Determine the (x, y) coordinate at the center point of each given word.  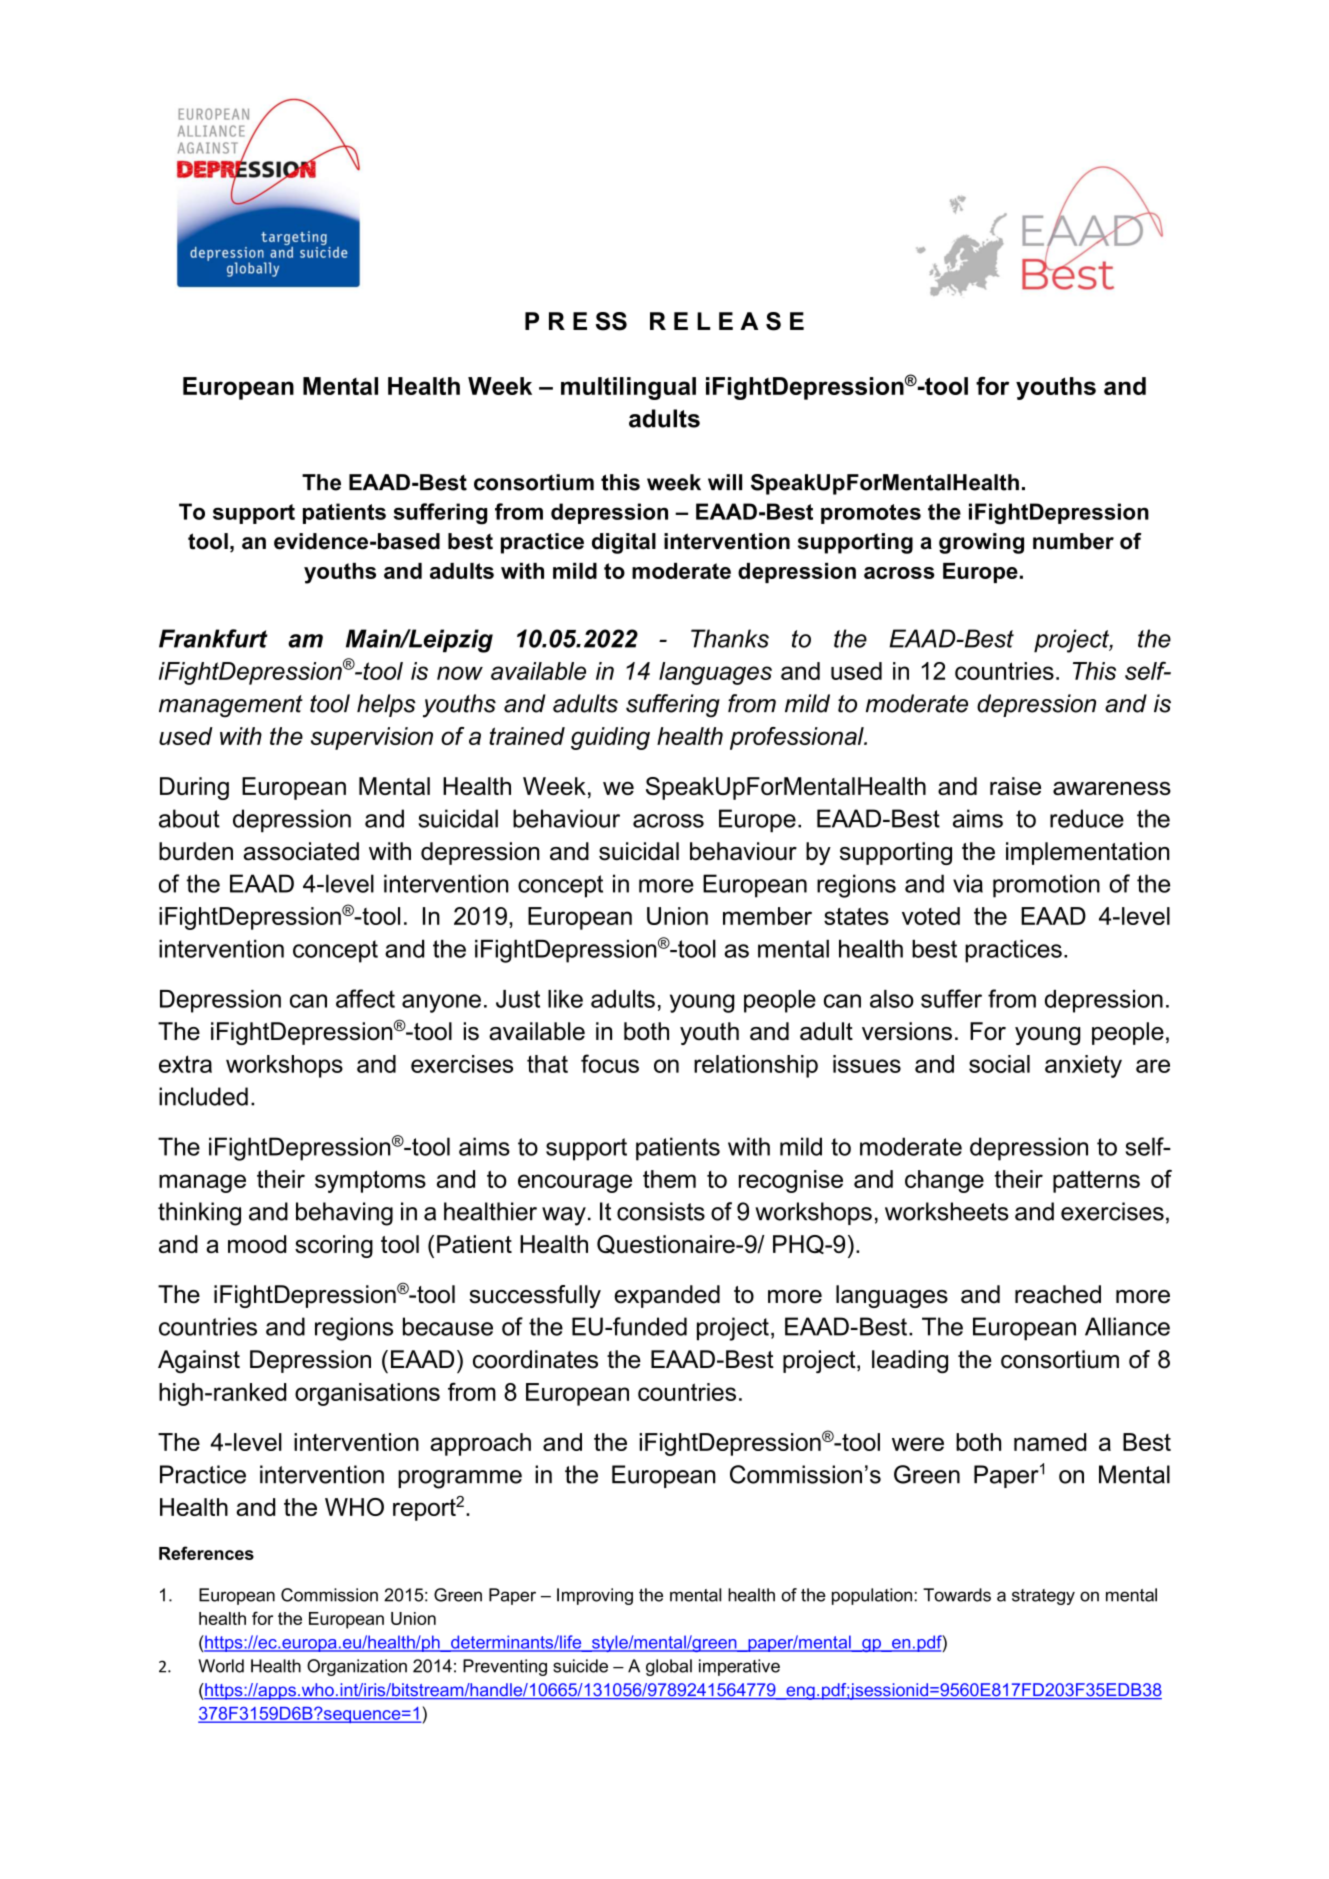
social (999, 1064)
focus (610, 1063)
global (669, 1667)
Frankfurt (213, 638)
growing (981, 543)
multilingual (628, 388)
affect (365, 998)
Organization (357, 1667)
